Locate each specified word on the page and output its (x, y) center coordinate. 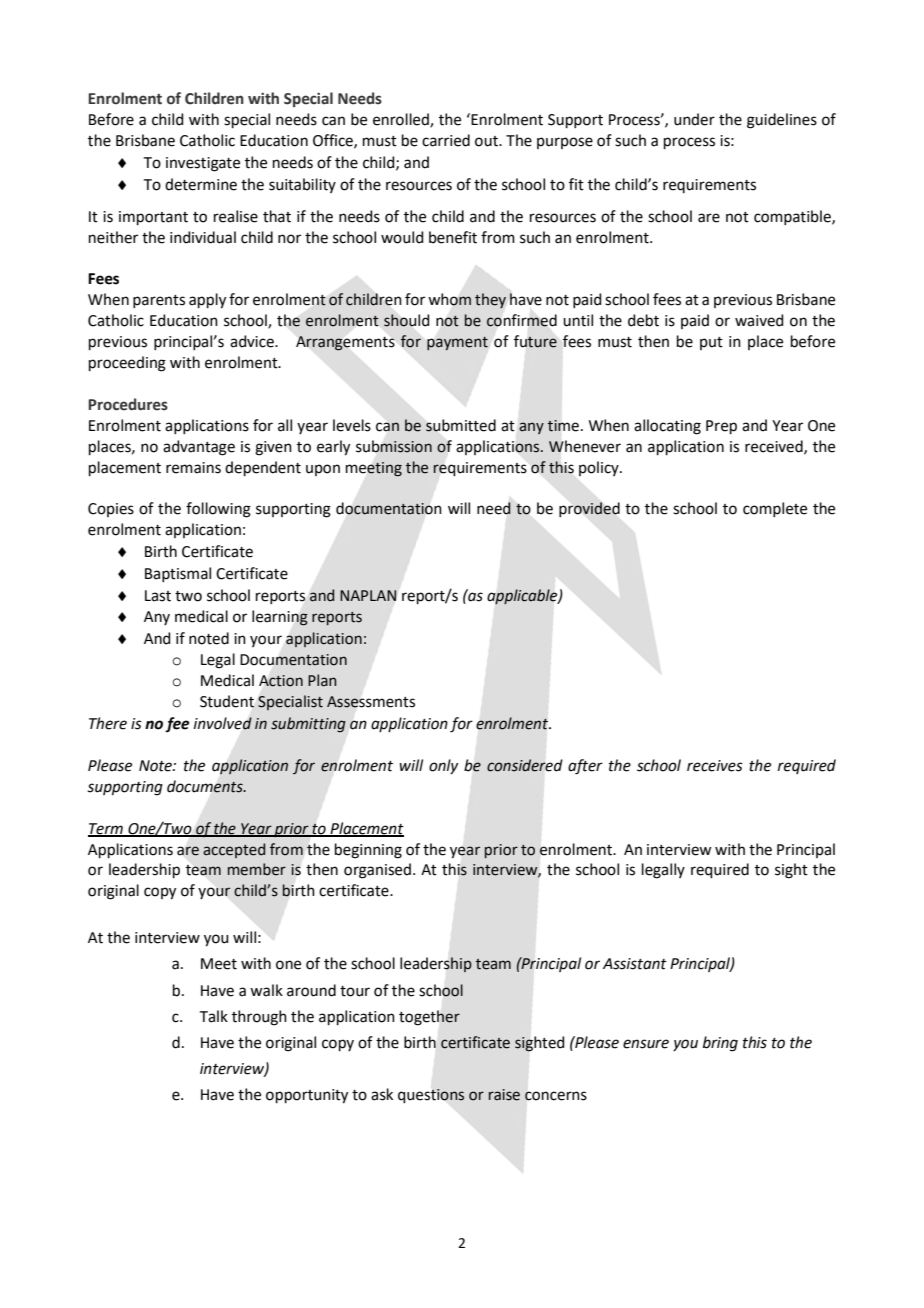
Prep (721, 427)
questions (431, 1096)
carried (446, 140)
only (443, 766)
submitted (461, 425)
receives (715, 766)
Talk (214, 1016)
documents (206, 786)
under (694, 119)
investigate (203, 164)
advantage (199, 448)
